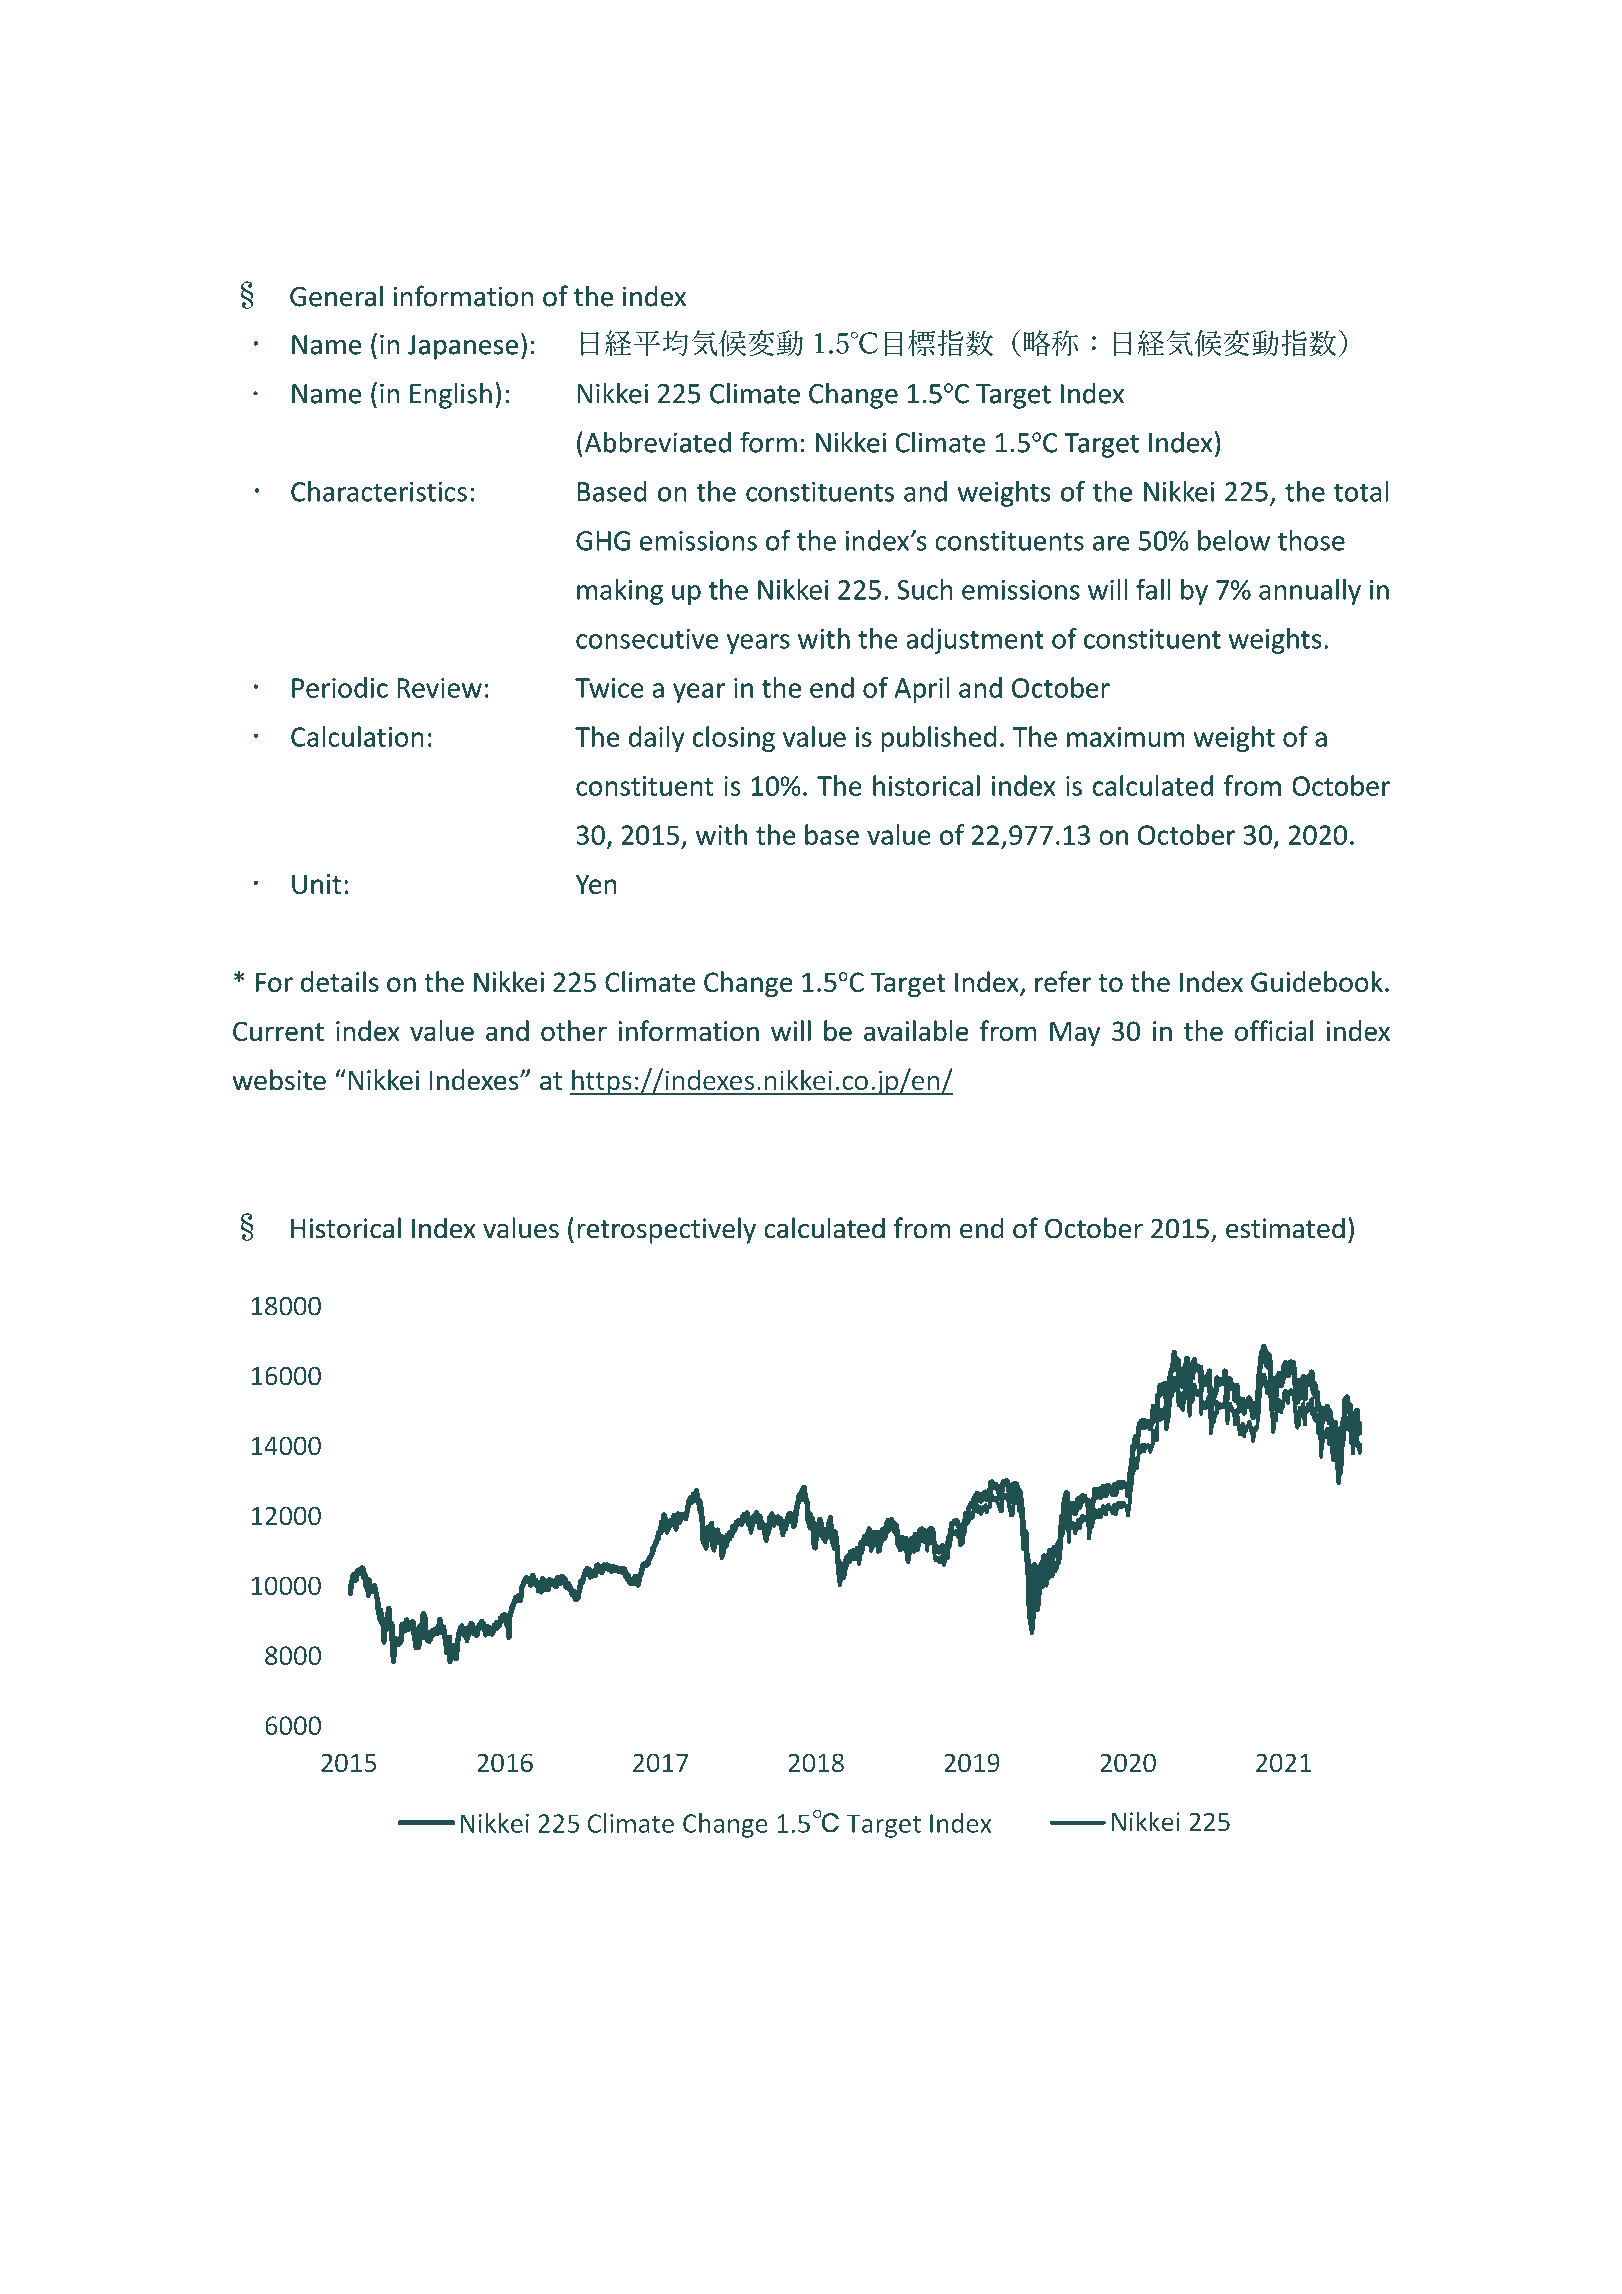 This screenshot has width=1622, height=2294. What do you see at coordinates (1234, 540) in the screenshot?
I see `below` at bounding box center [1234, 540].
